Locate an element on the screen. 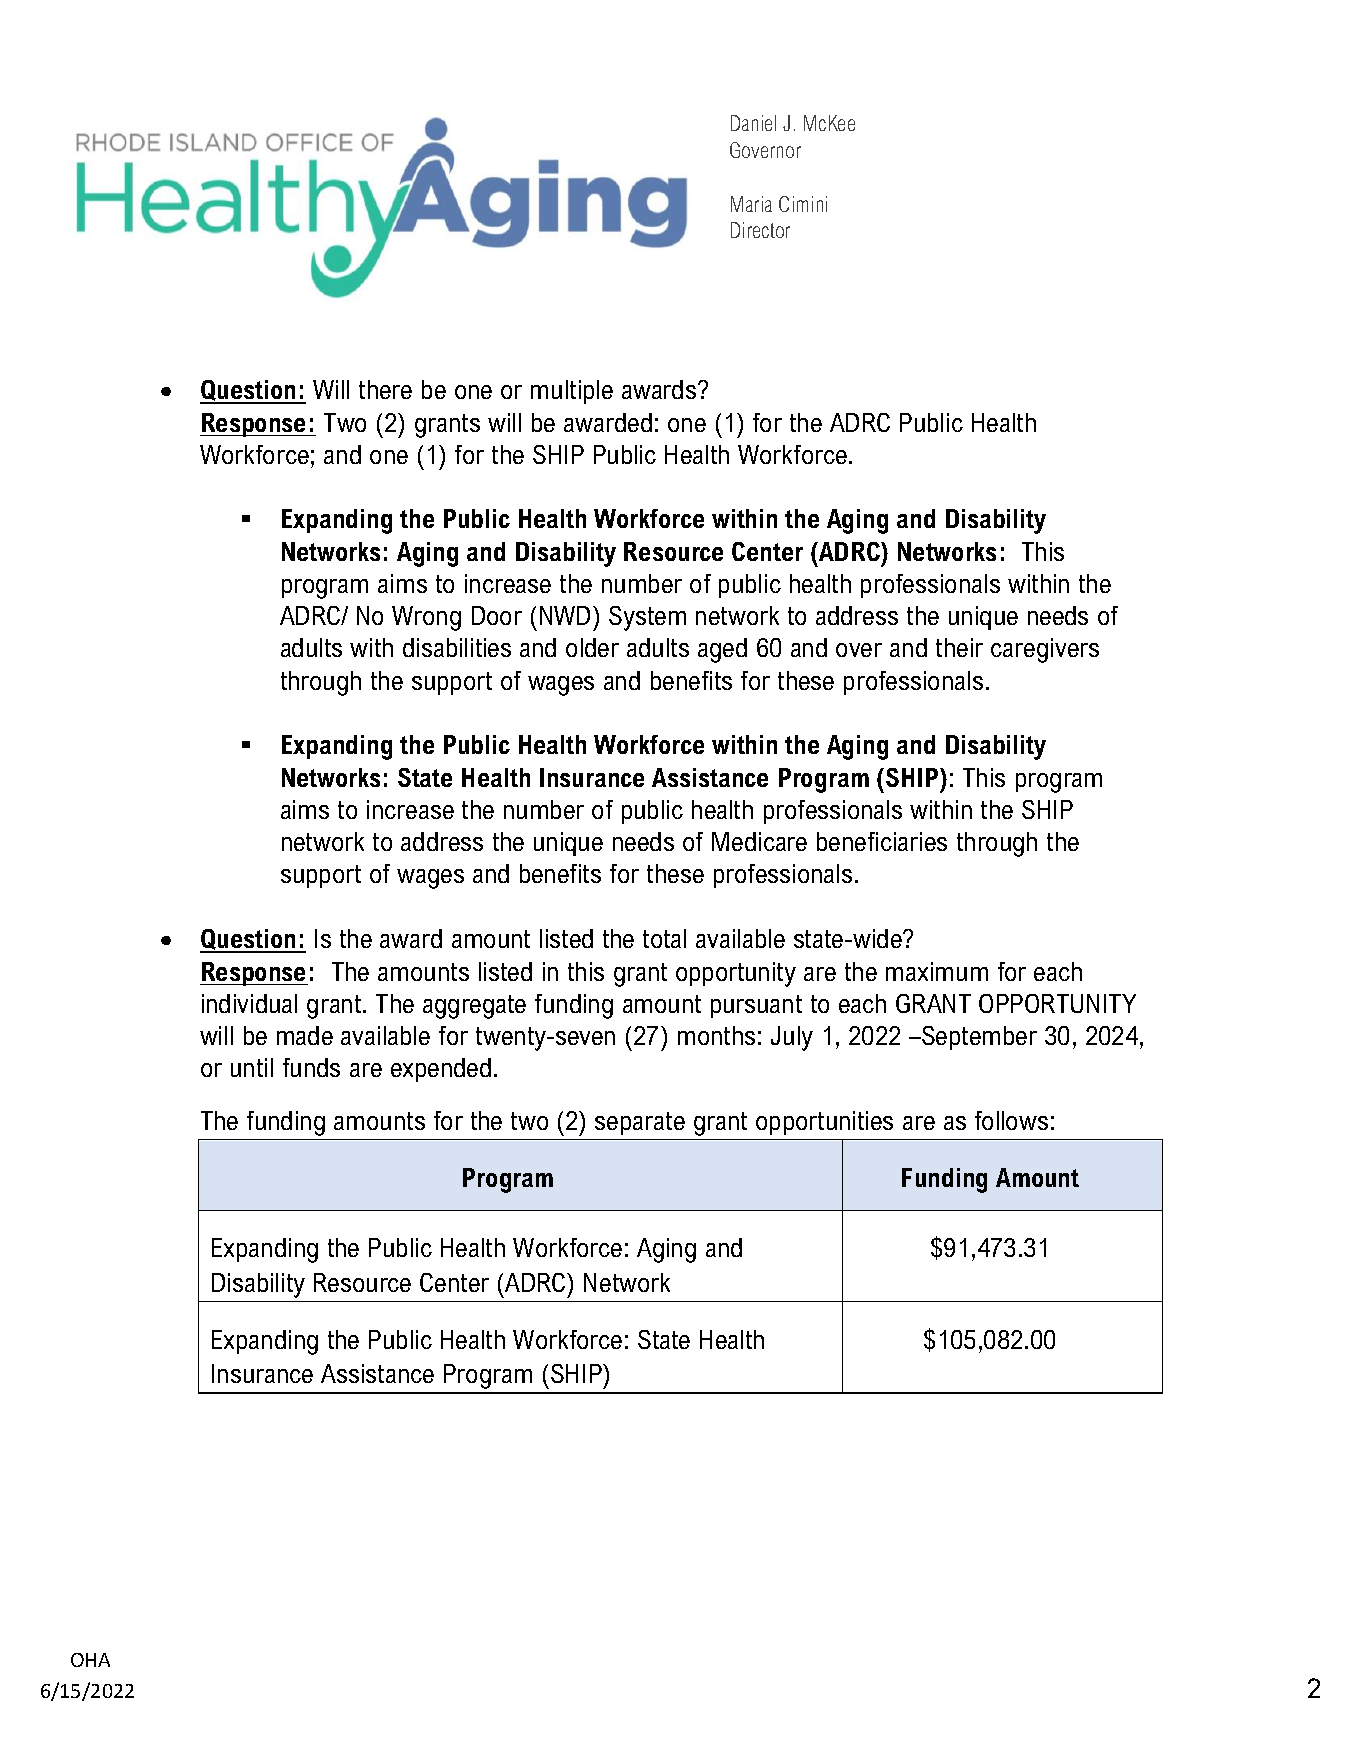 The height and width of the screenshot is (1760, 1360). there is located at coordinates (385, 389).
